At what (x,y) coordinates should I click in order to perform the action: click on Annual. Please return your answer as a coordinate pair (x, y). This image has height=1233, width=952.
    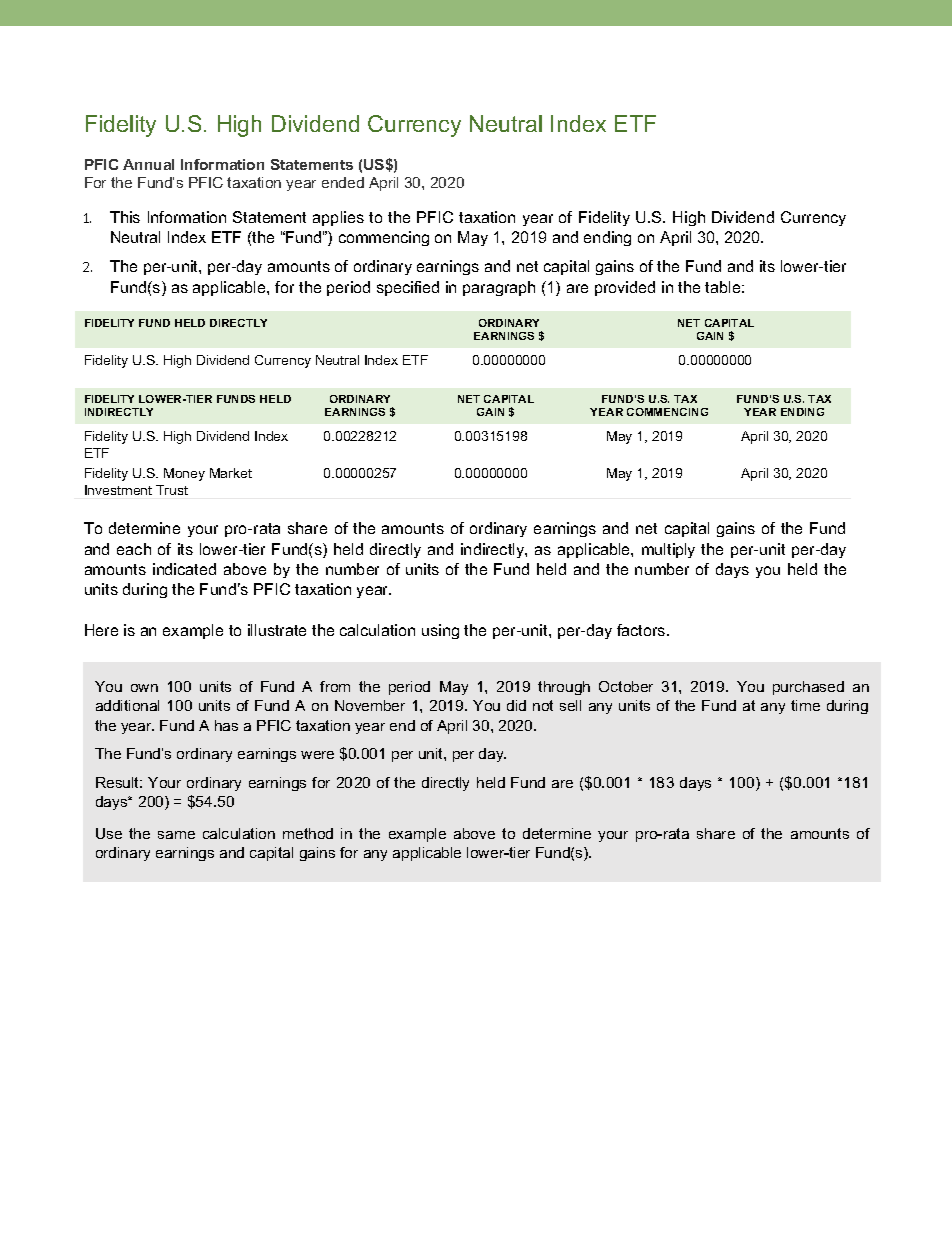
    Looking at the image, I should click on (148, 164).
